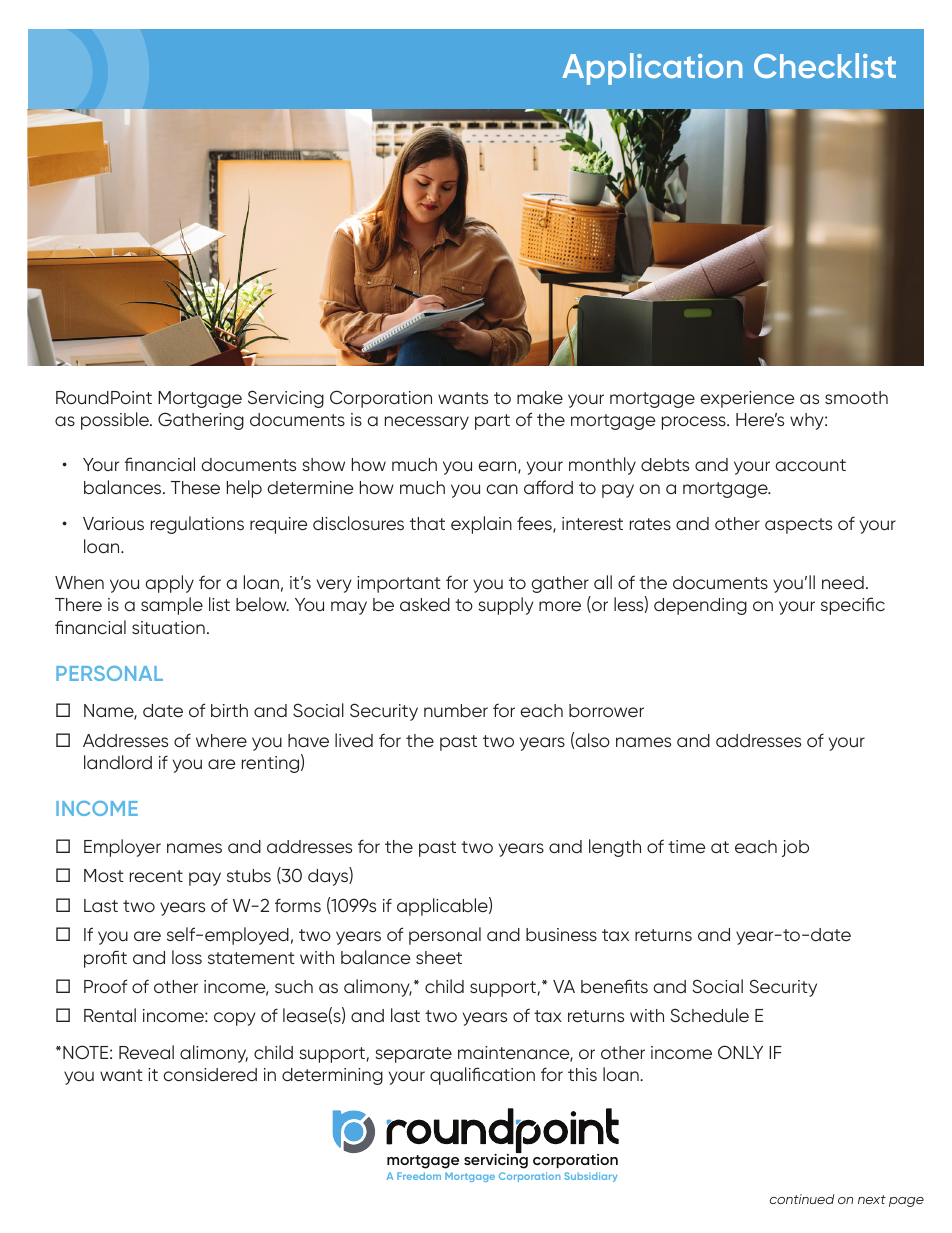  Describe the element at coordinates (795, 848) in the screenshot. I see `job` at that location.
